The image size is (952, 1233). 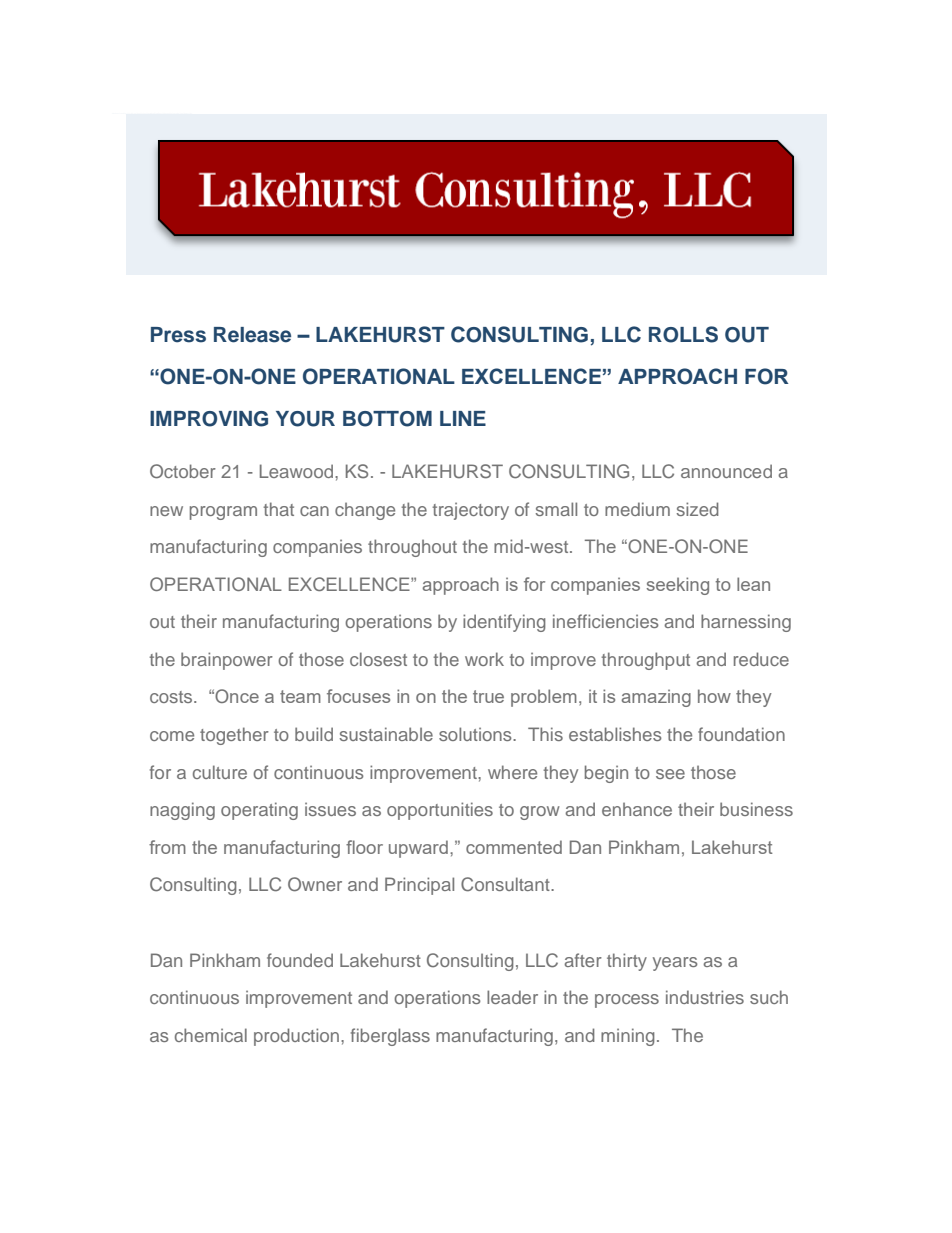 I want to click on how, so click(x=714, y=696).
